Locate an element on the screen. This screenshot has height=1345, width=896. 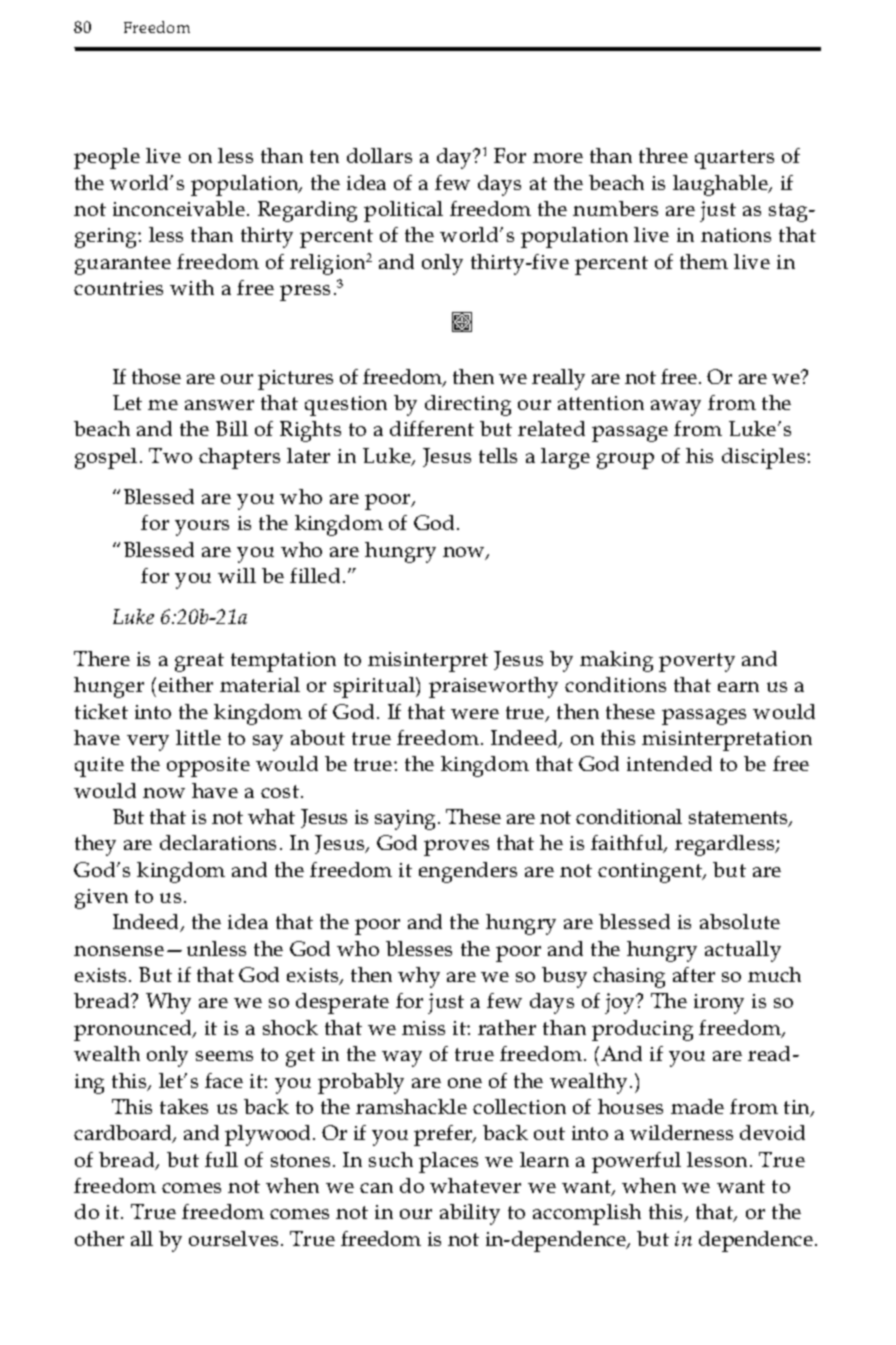
poverty is located at coordinates (697, 662).
